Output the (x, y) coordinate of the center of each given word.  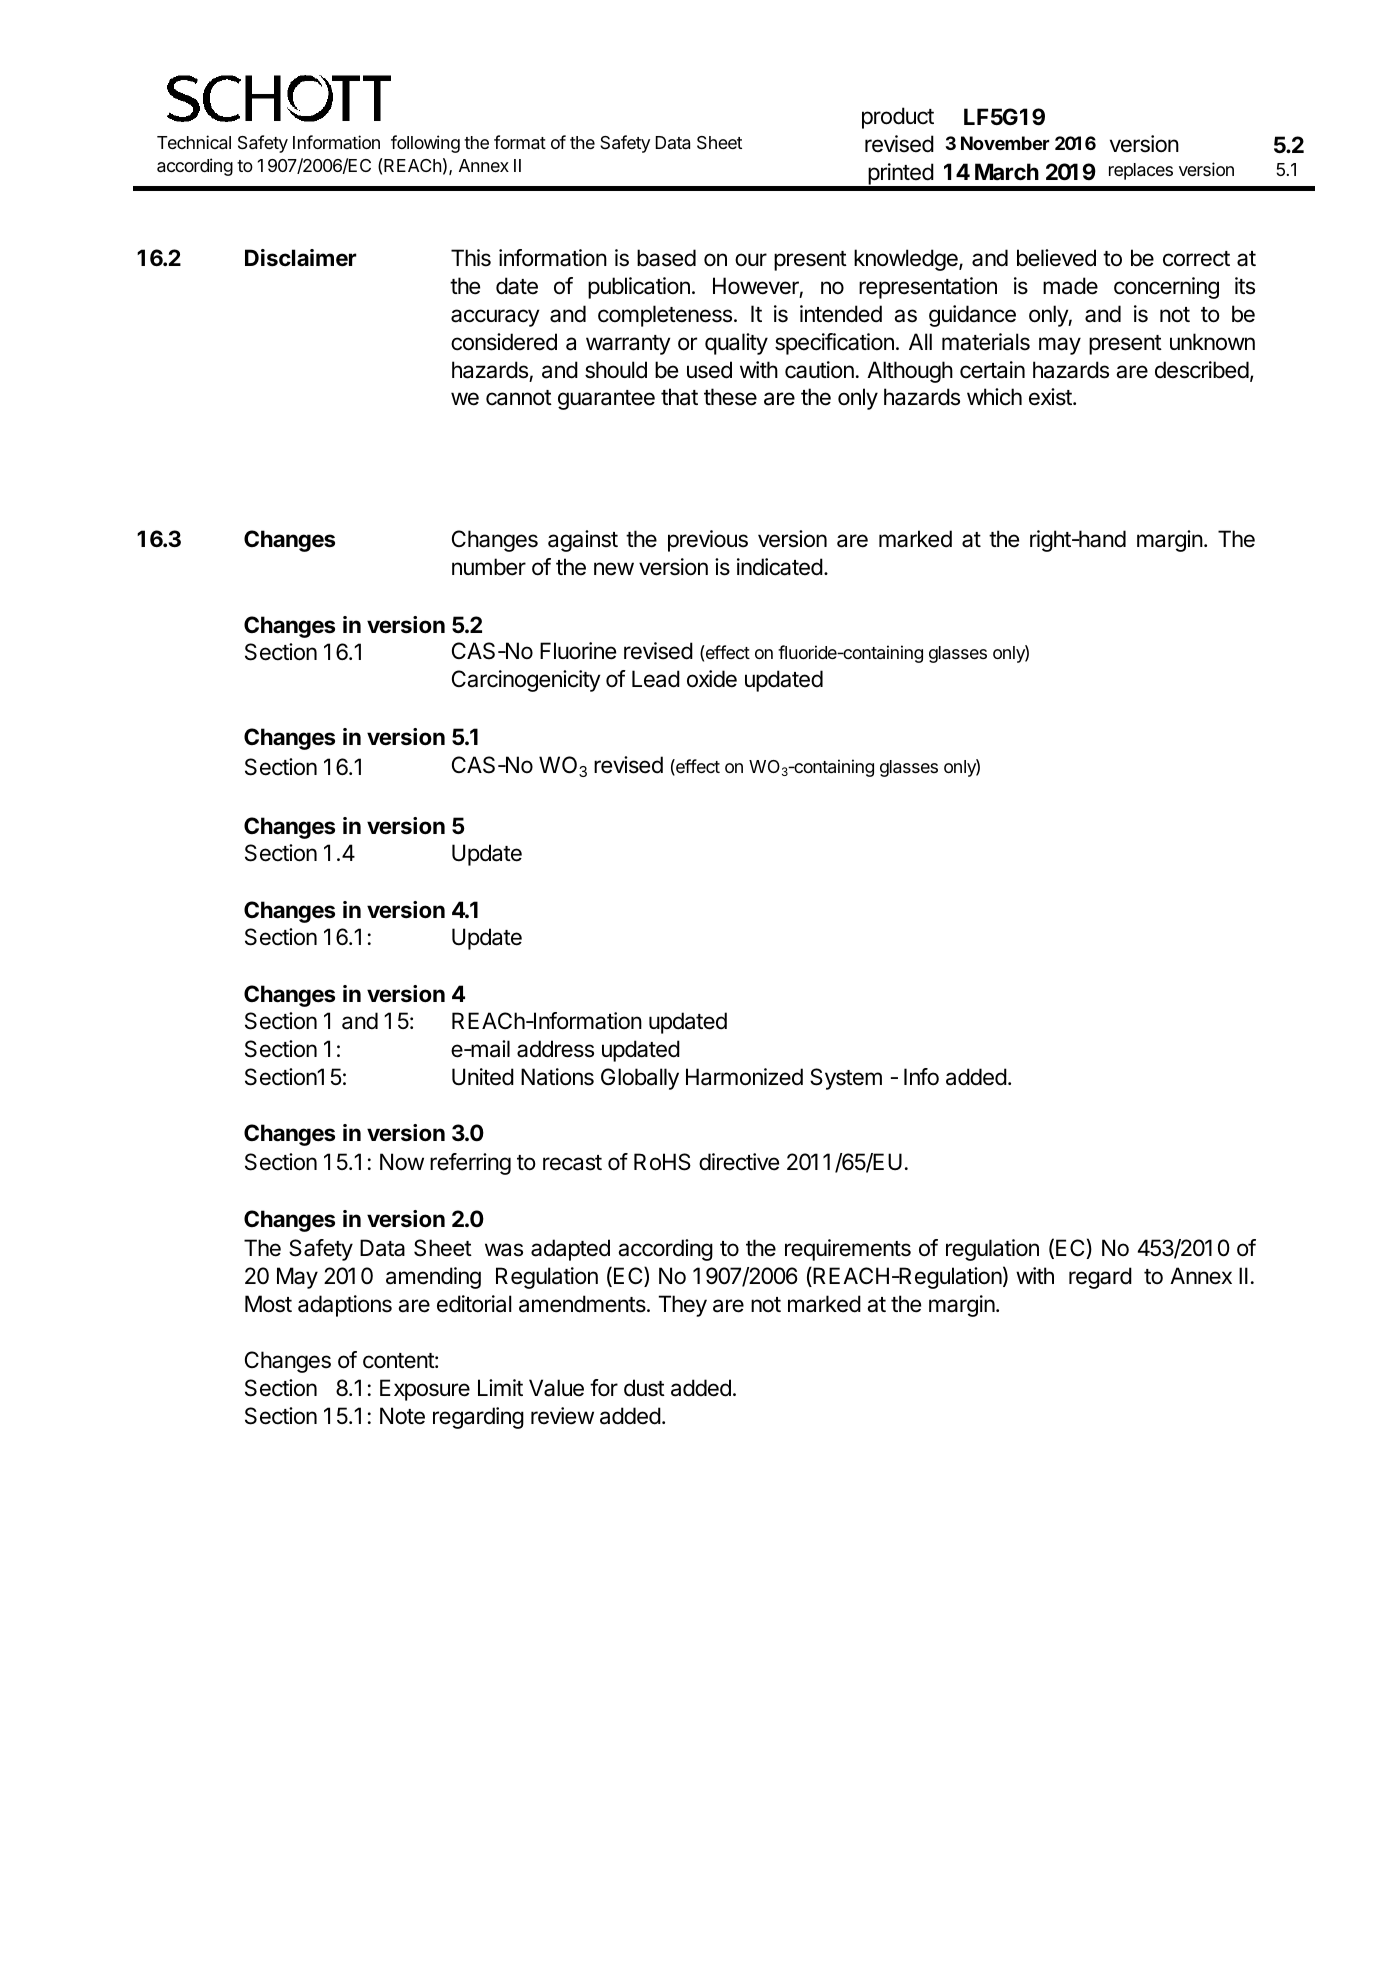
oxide (712, 679)
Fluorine (578, 651)
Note (402, 1416)
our (751, 260)
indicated (780, 567)
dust (644, 1388)
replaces (1141, 171)
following (425, 144)
